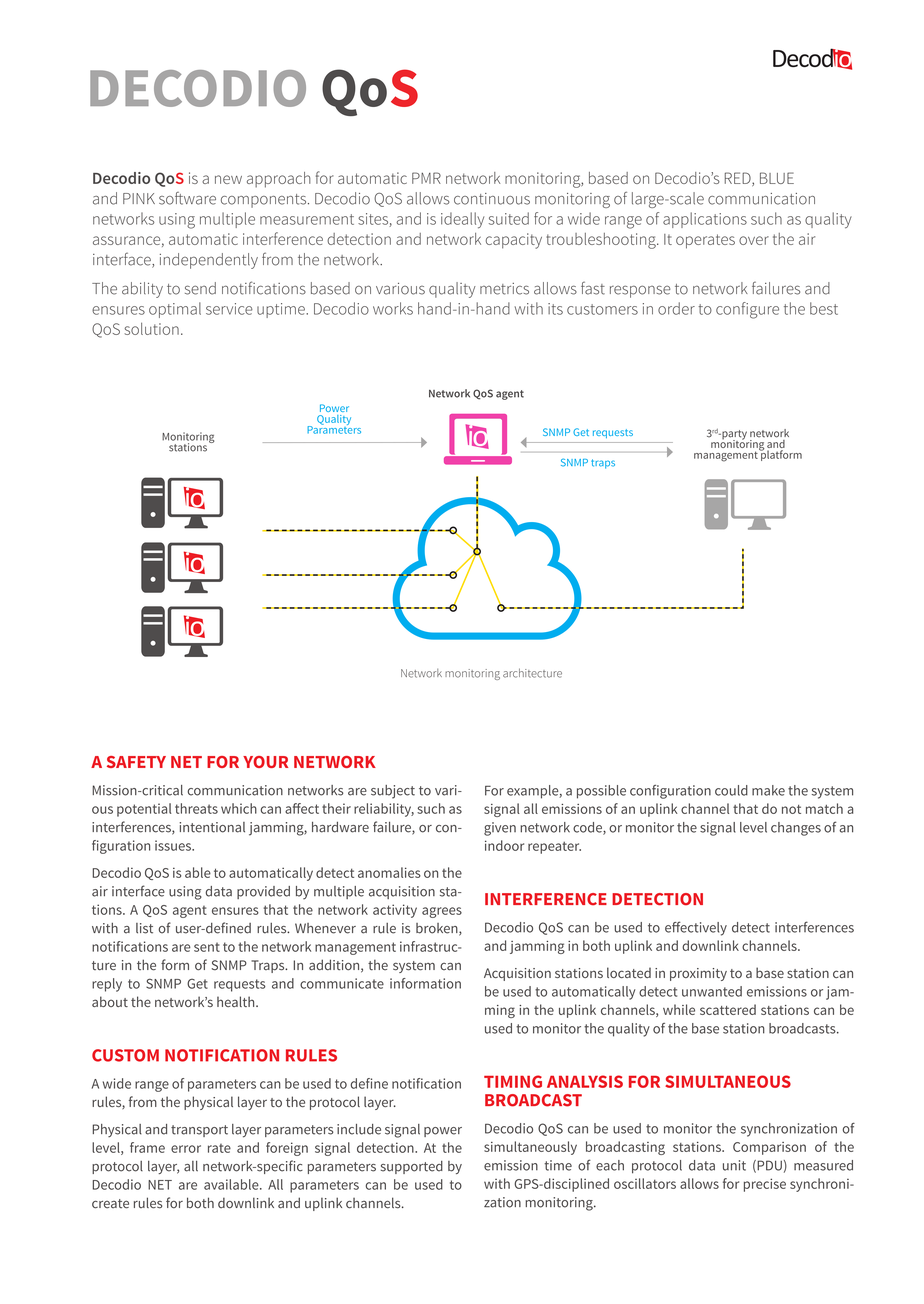  Describe the element at coordinates (393, 792) in the page. I see `subject` at that location.
